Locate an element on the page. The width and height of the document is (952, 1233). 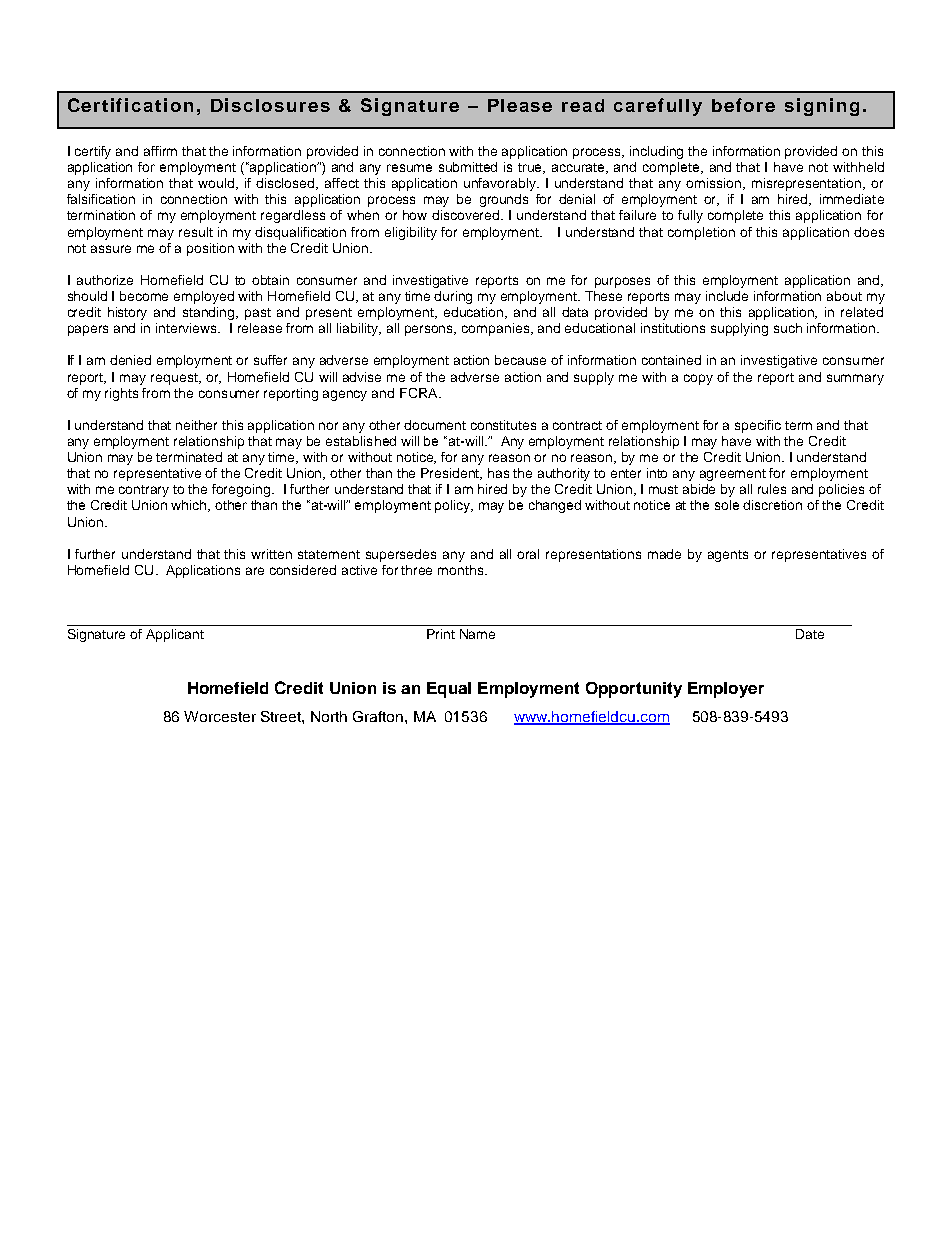
standing is located at coordinates (210, 313).
